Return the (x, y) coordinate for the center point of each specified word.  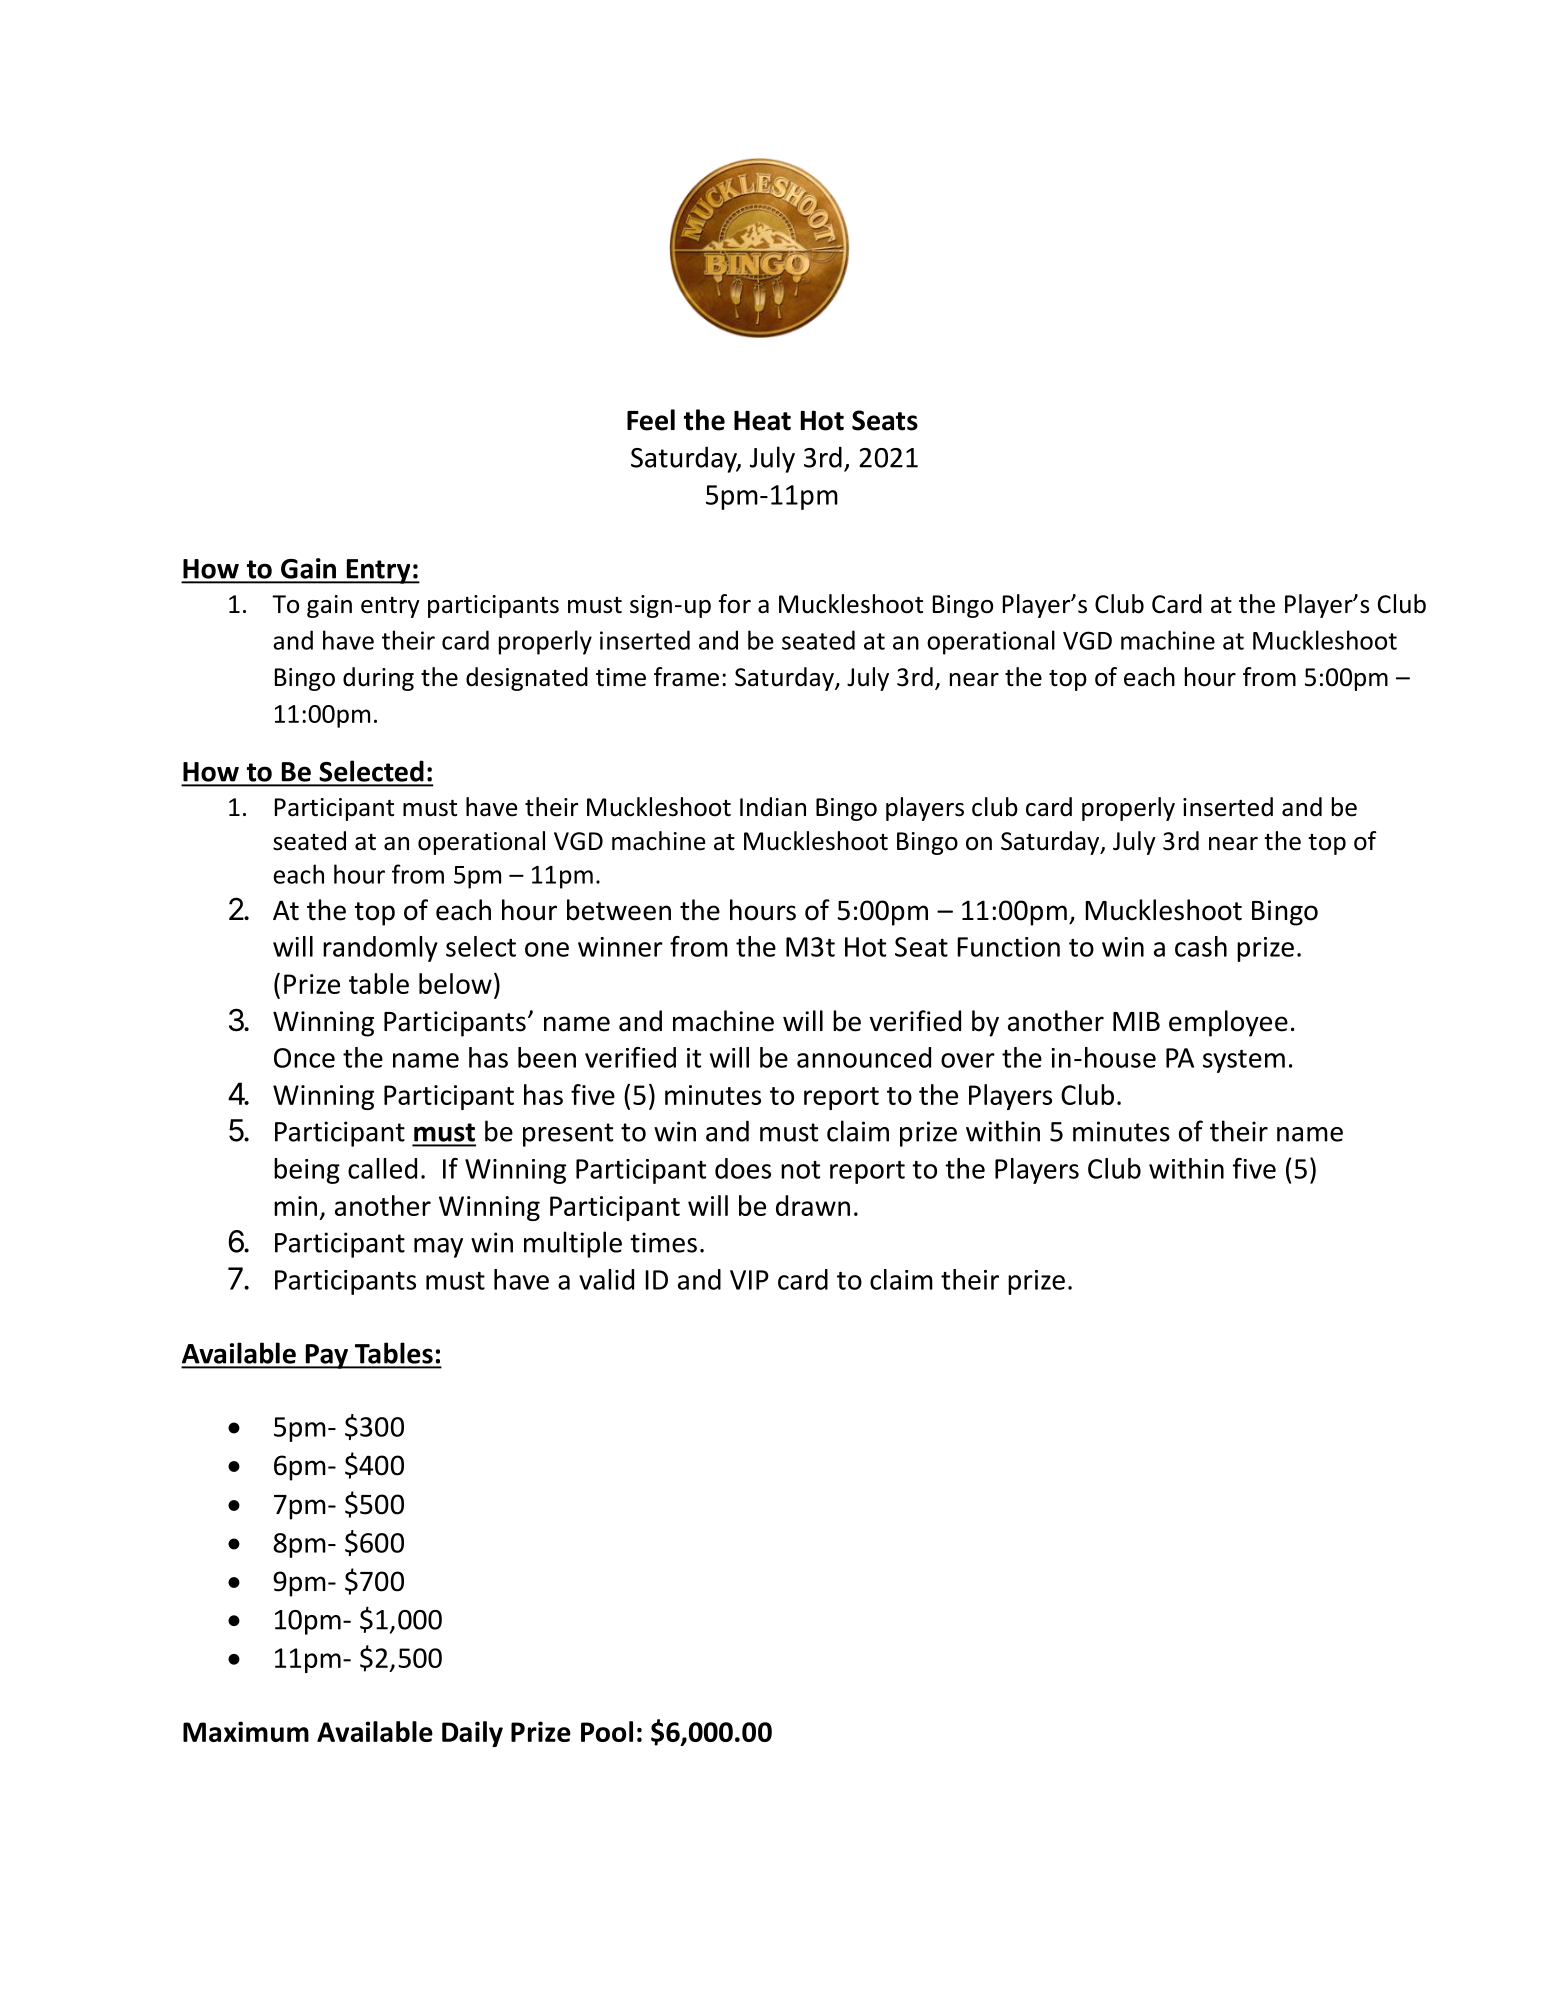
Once (304, 1058)
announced (864, 1057)
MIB (1136, 1021)
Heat (762, 421)
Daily (472, 1734)
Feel (651, 420)
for (735, 604)
